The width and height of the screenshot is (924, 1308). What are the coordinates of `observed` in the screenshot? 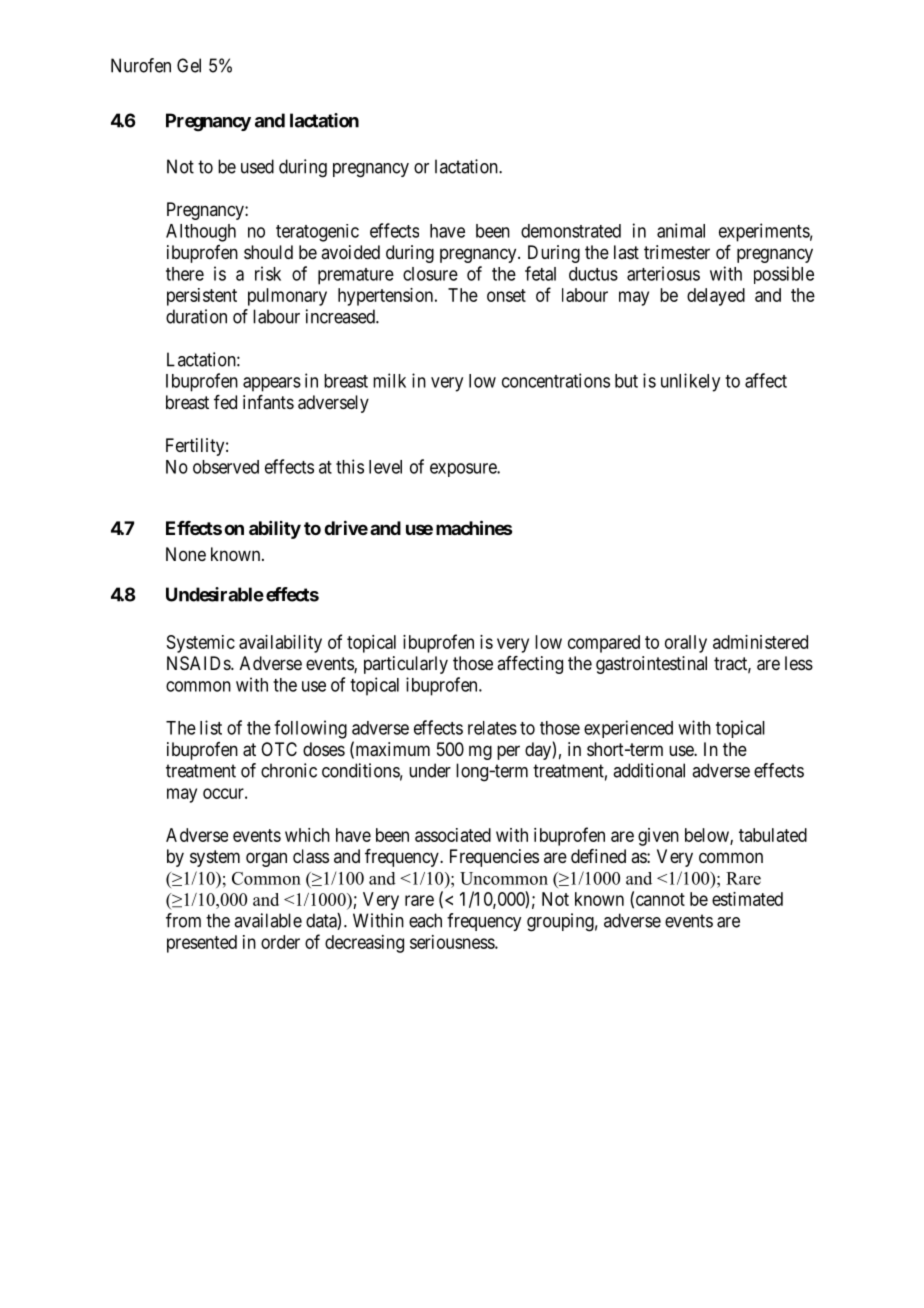 It's located at (226, 467).
